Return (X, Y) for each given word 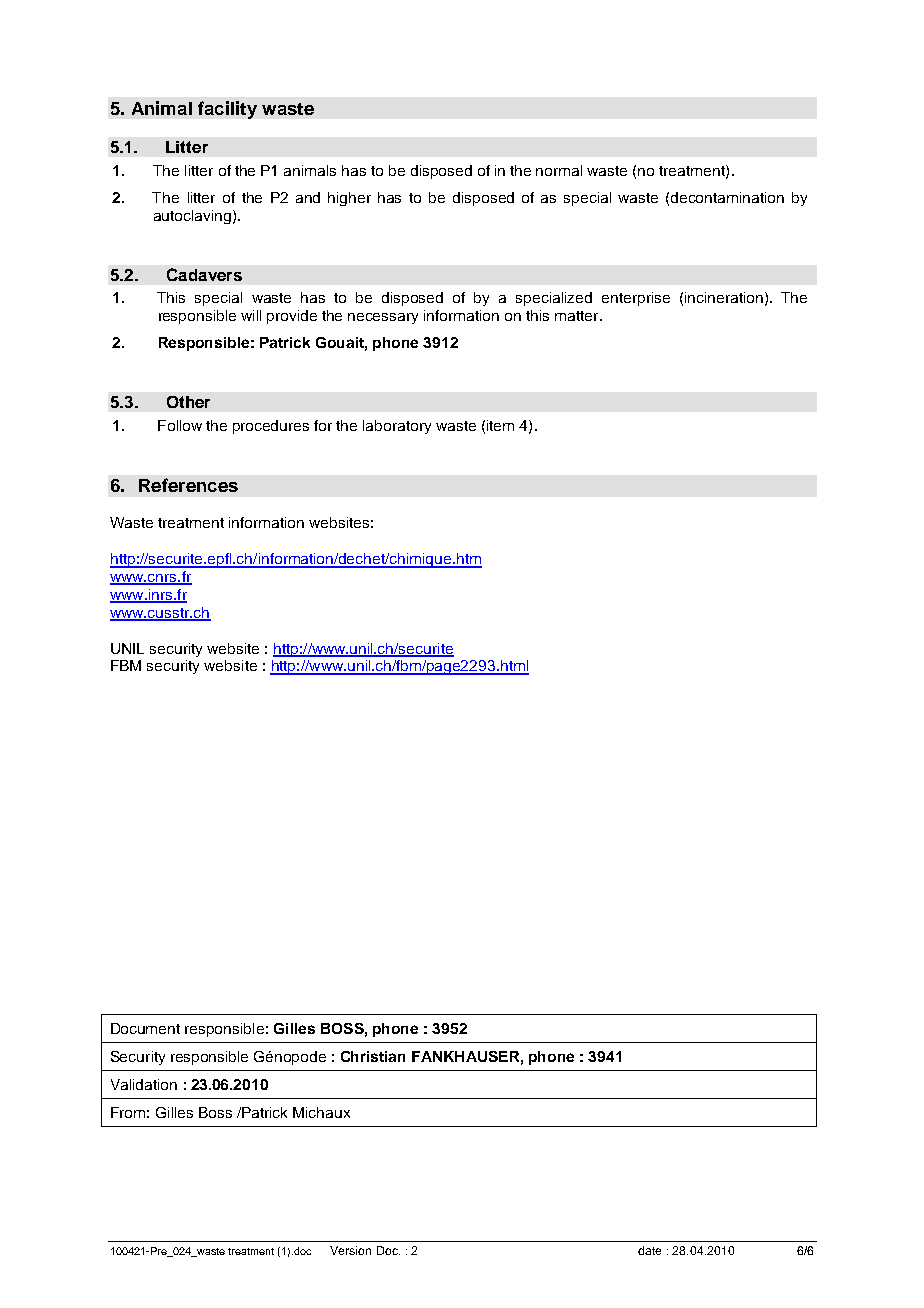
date (649, 1250)
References (188, 485)
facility (227, 110)
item (500, 425)
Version (350, 1250)
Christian (373, 1056)
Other (188, 402)
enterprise (636, 299)
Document (145, 1028)
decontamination (727, 197)
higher (349, 199)
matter (578, 316)
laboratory (397, 427)
